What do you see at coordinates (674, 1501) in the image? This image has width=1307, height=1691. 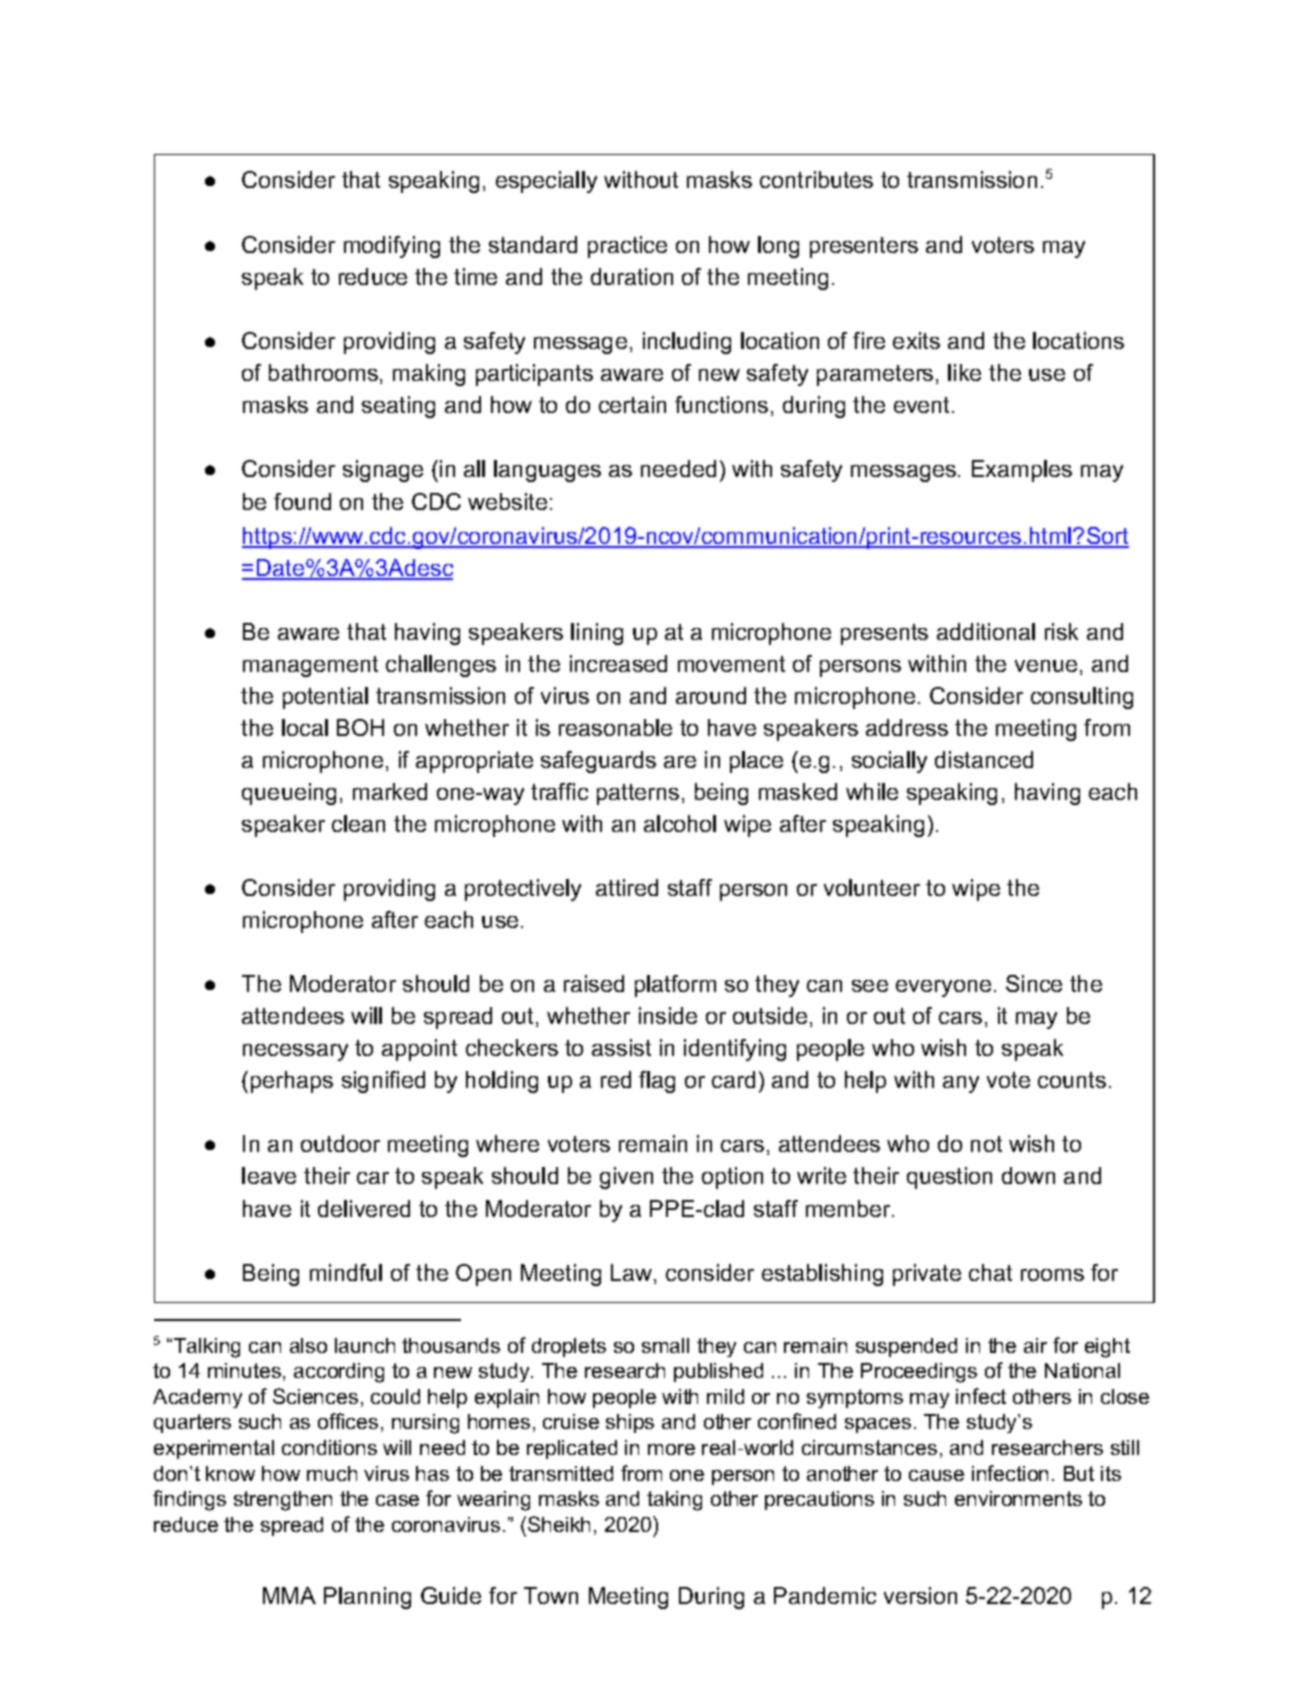 I see `taking` at bounding box center [674, 1501].
